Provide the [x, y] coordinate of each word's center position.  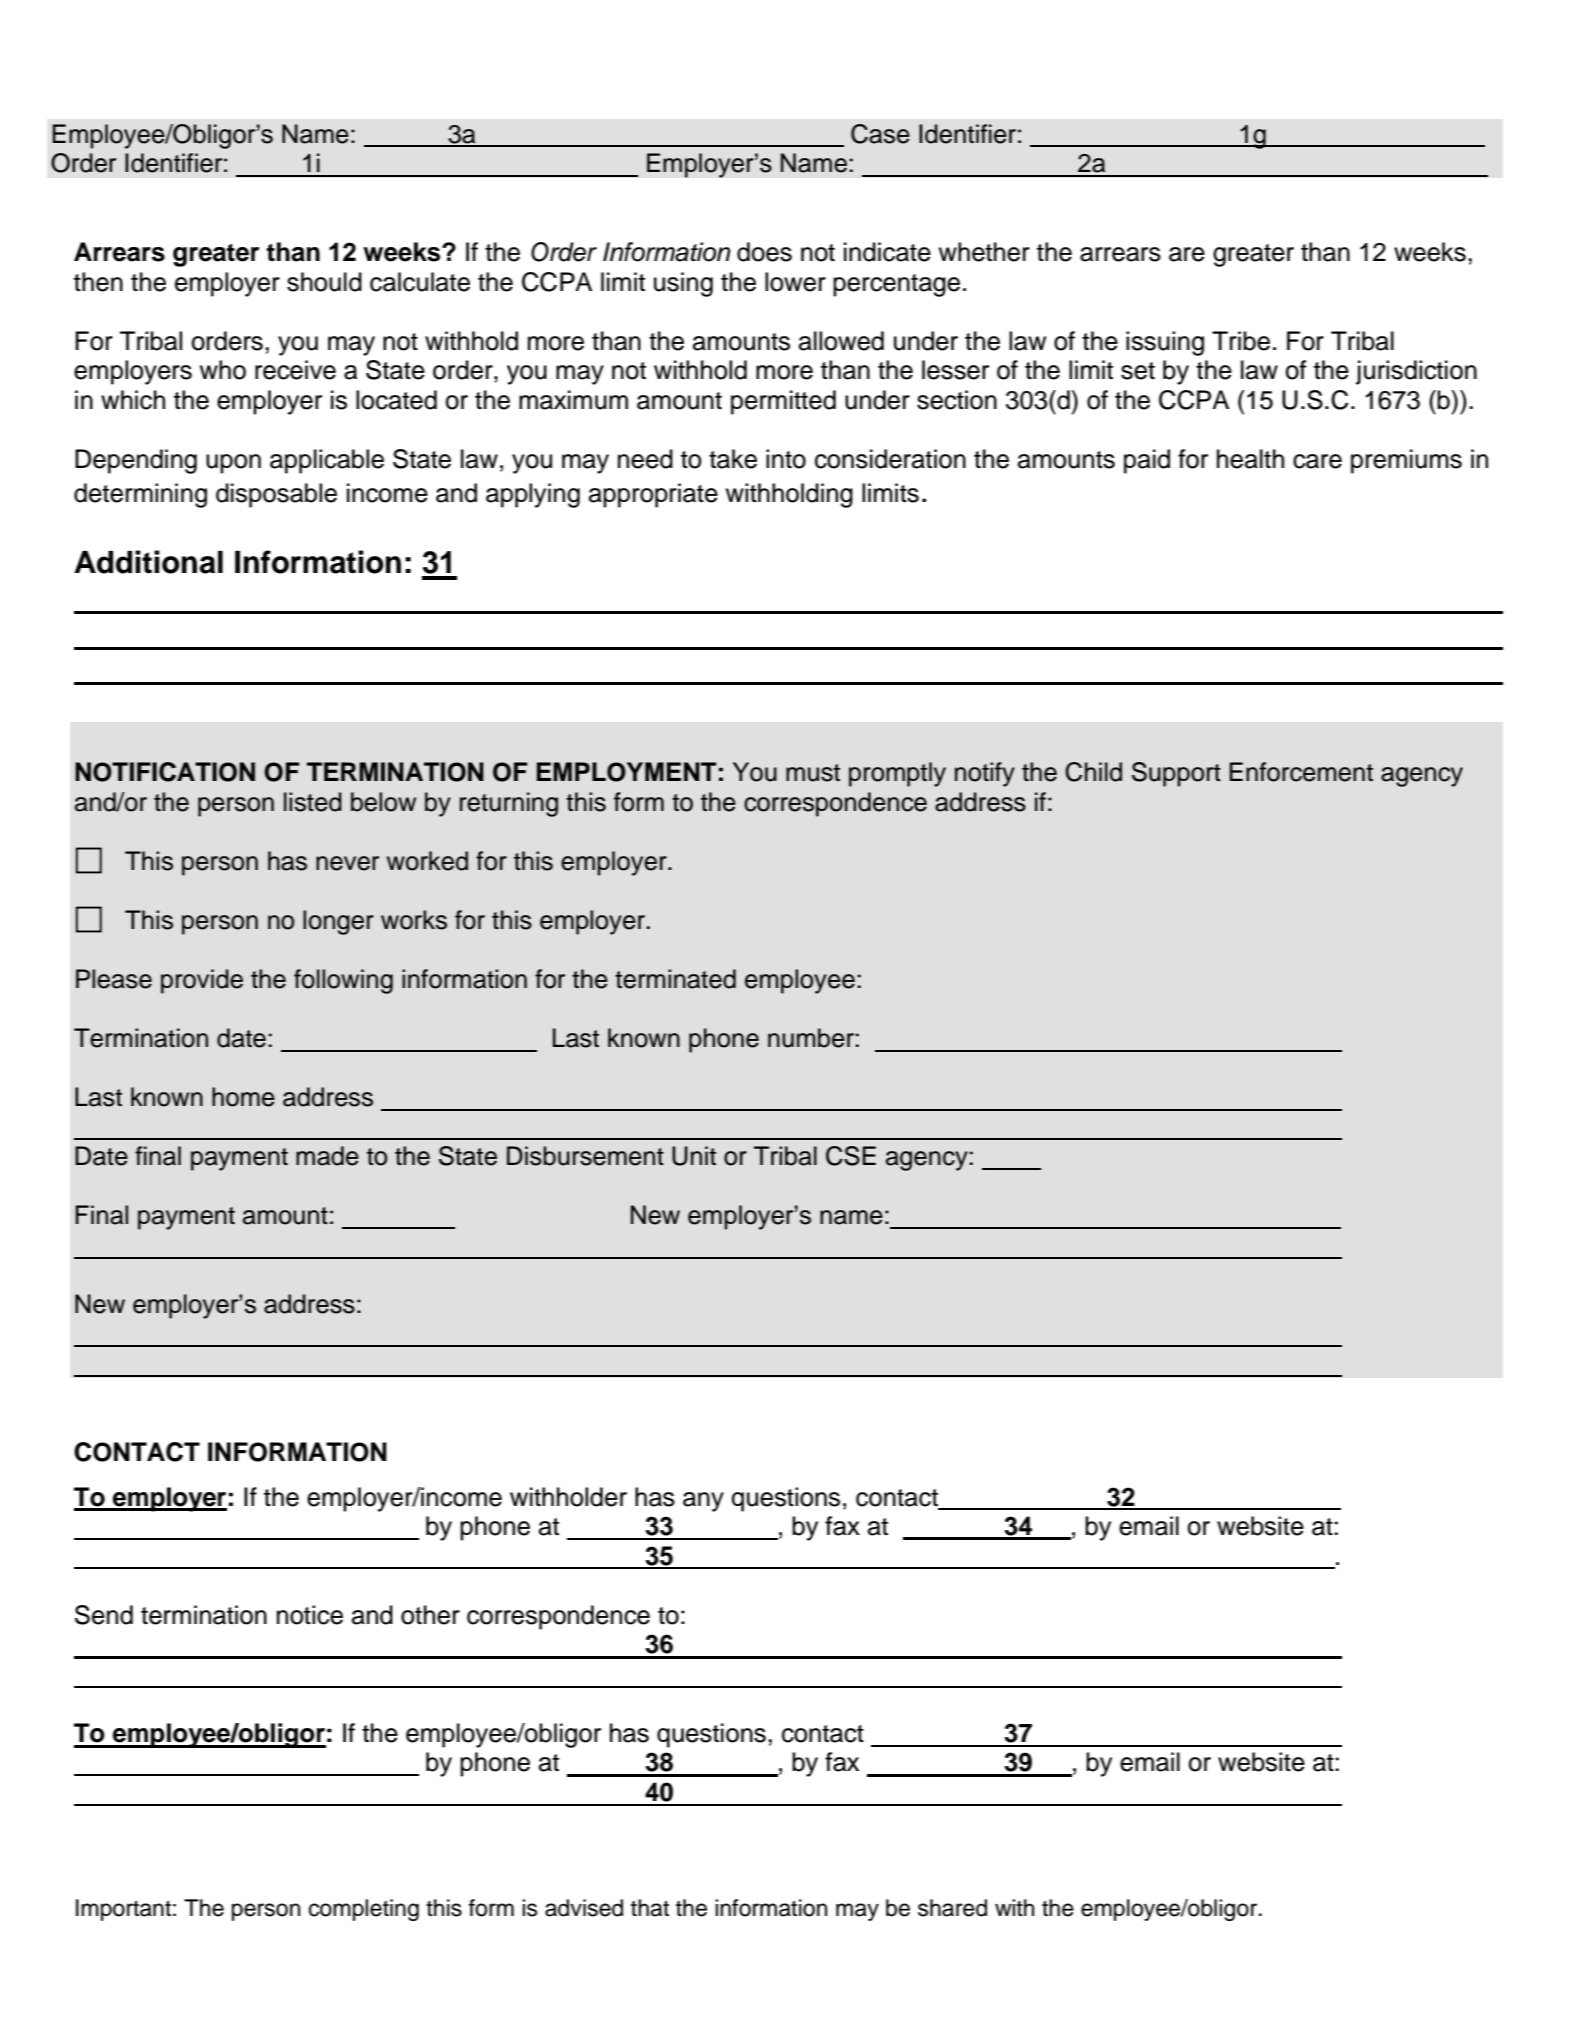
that [650, 1908]
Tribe [1241, 341]
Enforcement [1301, 772]
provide [202, 981]
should [324, 282]
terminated [675, 979]
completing [364, 1910]
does [764, 252]
